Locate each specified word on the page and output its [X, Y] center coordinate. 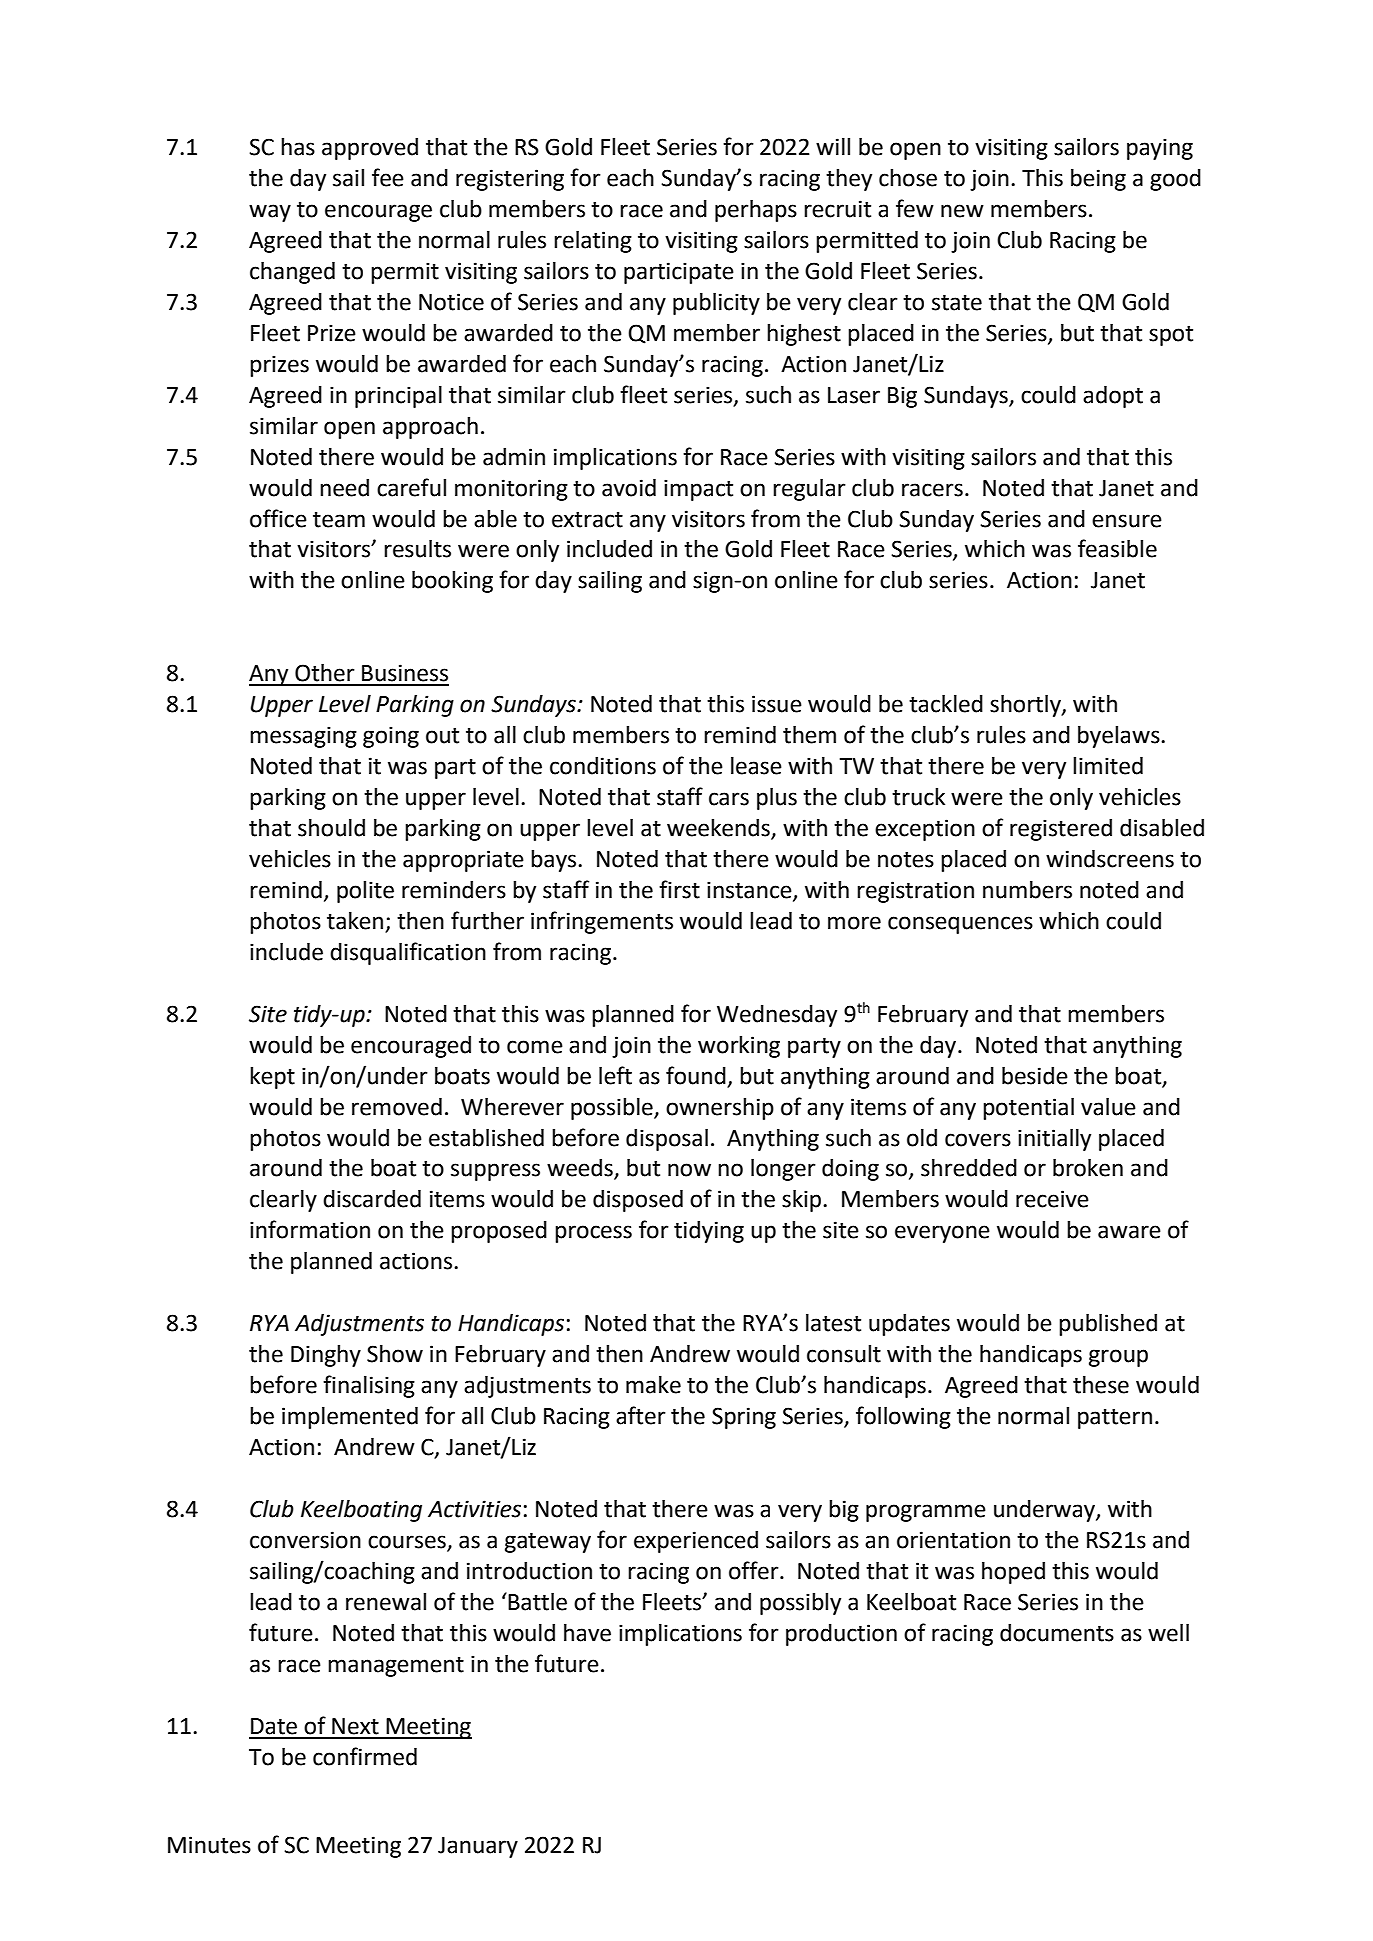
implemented [350, 1418]
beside [1035, 1076]
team [339, 520]
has [298, 147]
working [739, 1047]
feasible [1117, 548]
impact [698, 490]
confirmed [365, 1756]
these [1101, 1385]
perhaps [756, 211]
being [1098, 180]
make [653, 1385]
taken [356, 922]
